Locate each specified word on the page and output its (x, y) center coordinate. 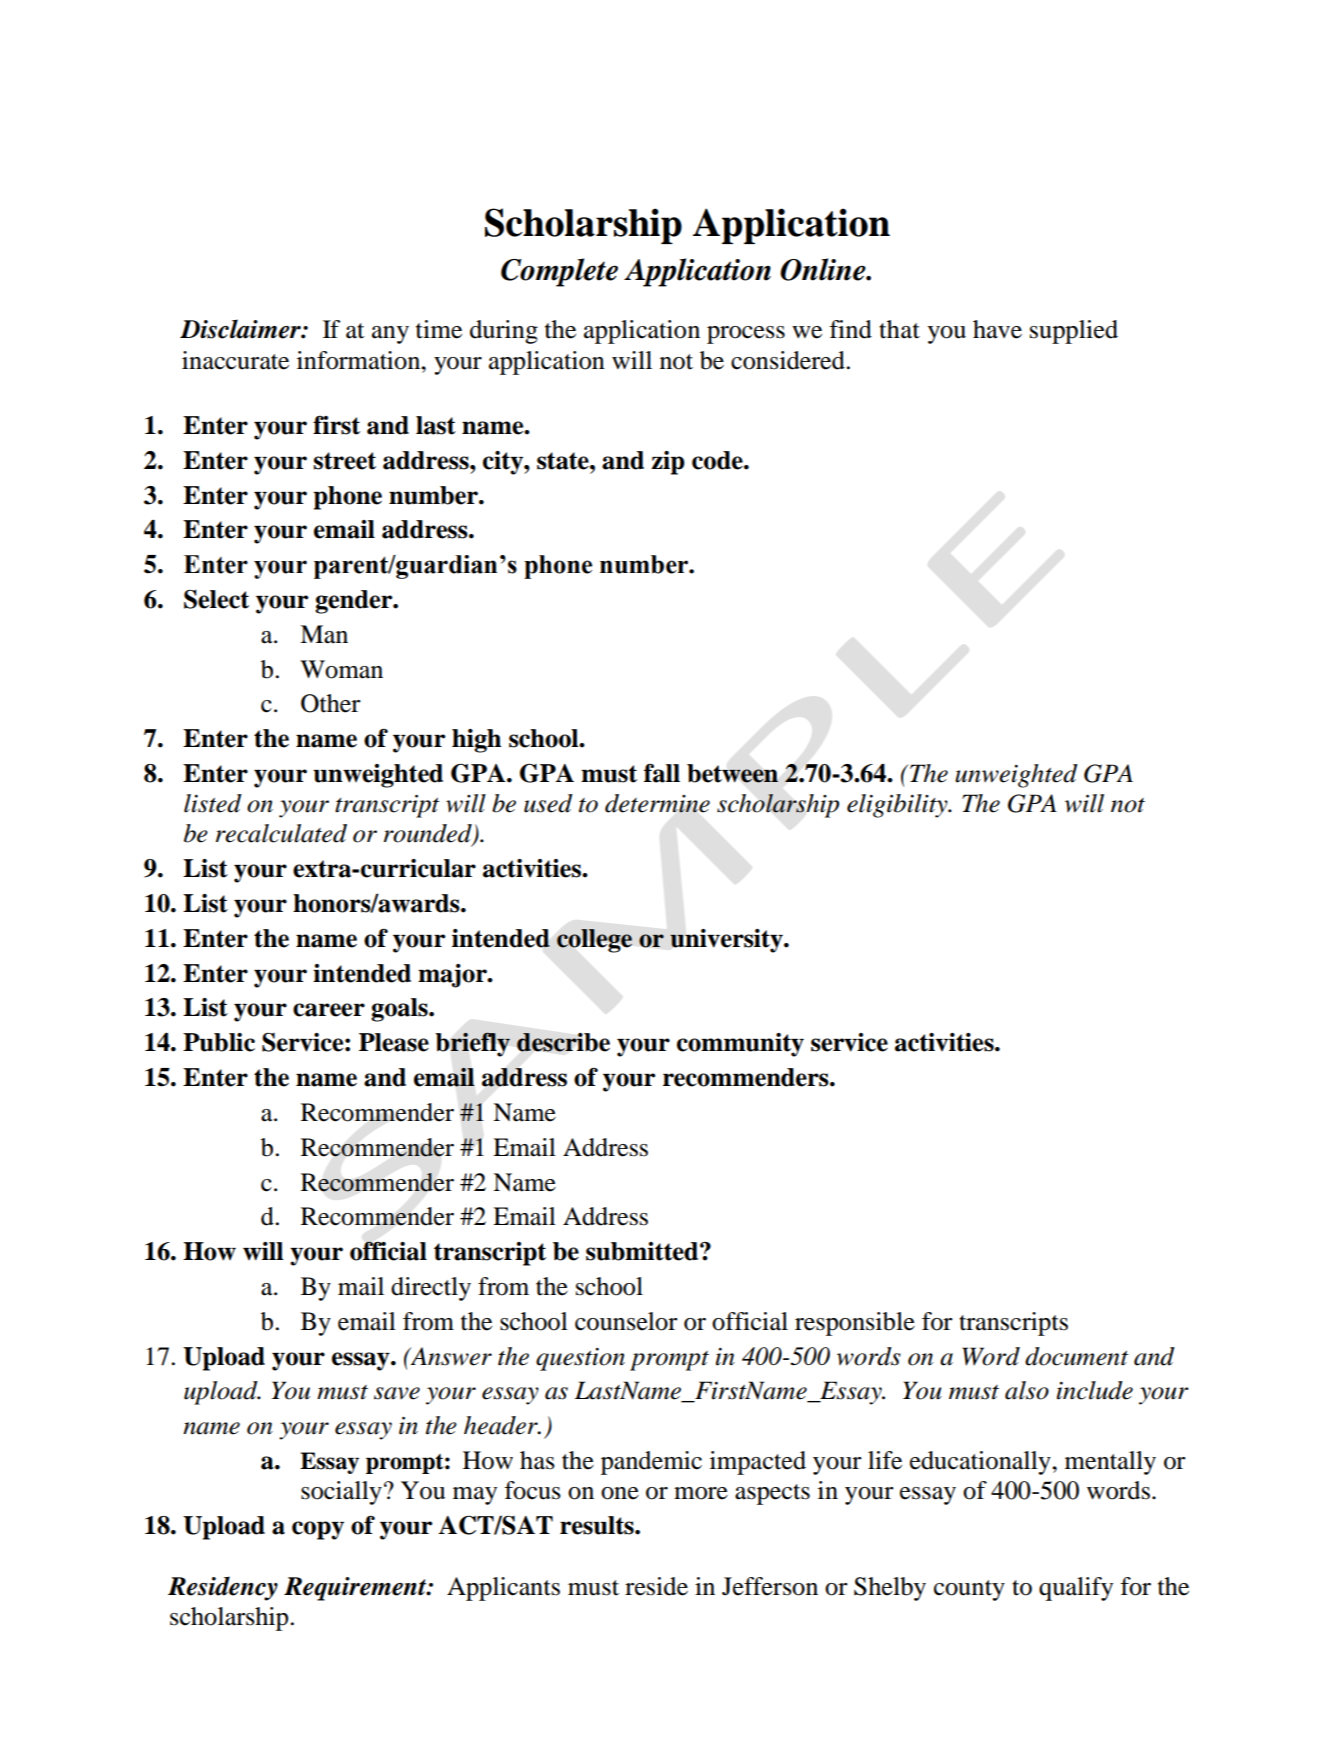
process (746, 335)
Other (331, 703)
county (969, 1590)
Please (394, 1042)
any (390, 335)
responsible (855, 1324)
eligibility (898, 806)
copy (318, 1530)
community (740, 1045)
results (598, 1525)
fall (662, 773)
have (997, 329)
